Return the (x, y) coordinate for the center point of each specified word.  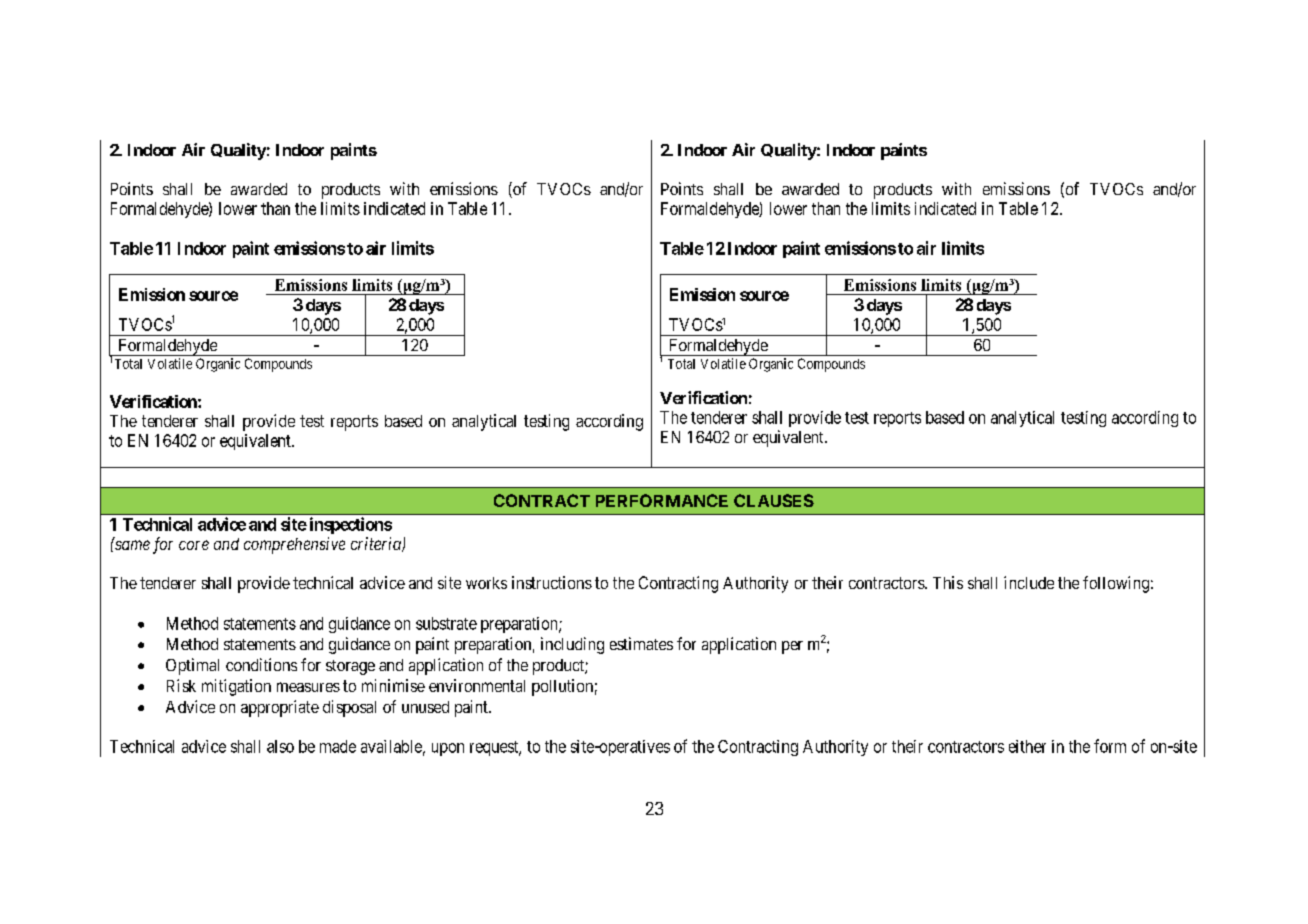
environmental (477, 685)
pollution (562, 687)
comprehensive (294, 545)
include (1029, 582)
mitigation (236, 687)
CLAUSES (774, 500)
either (1027, 746)
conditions (261, 664)
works (486, 583)
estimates (641, 643)
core (194, 545)
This (948, 582)
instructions (552, 582)
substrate (446, 623)
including (572, 645)
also (280, 746)
